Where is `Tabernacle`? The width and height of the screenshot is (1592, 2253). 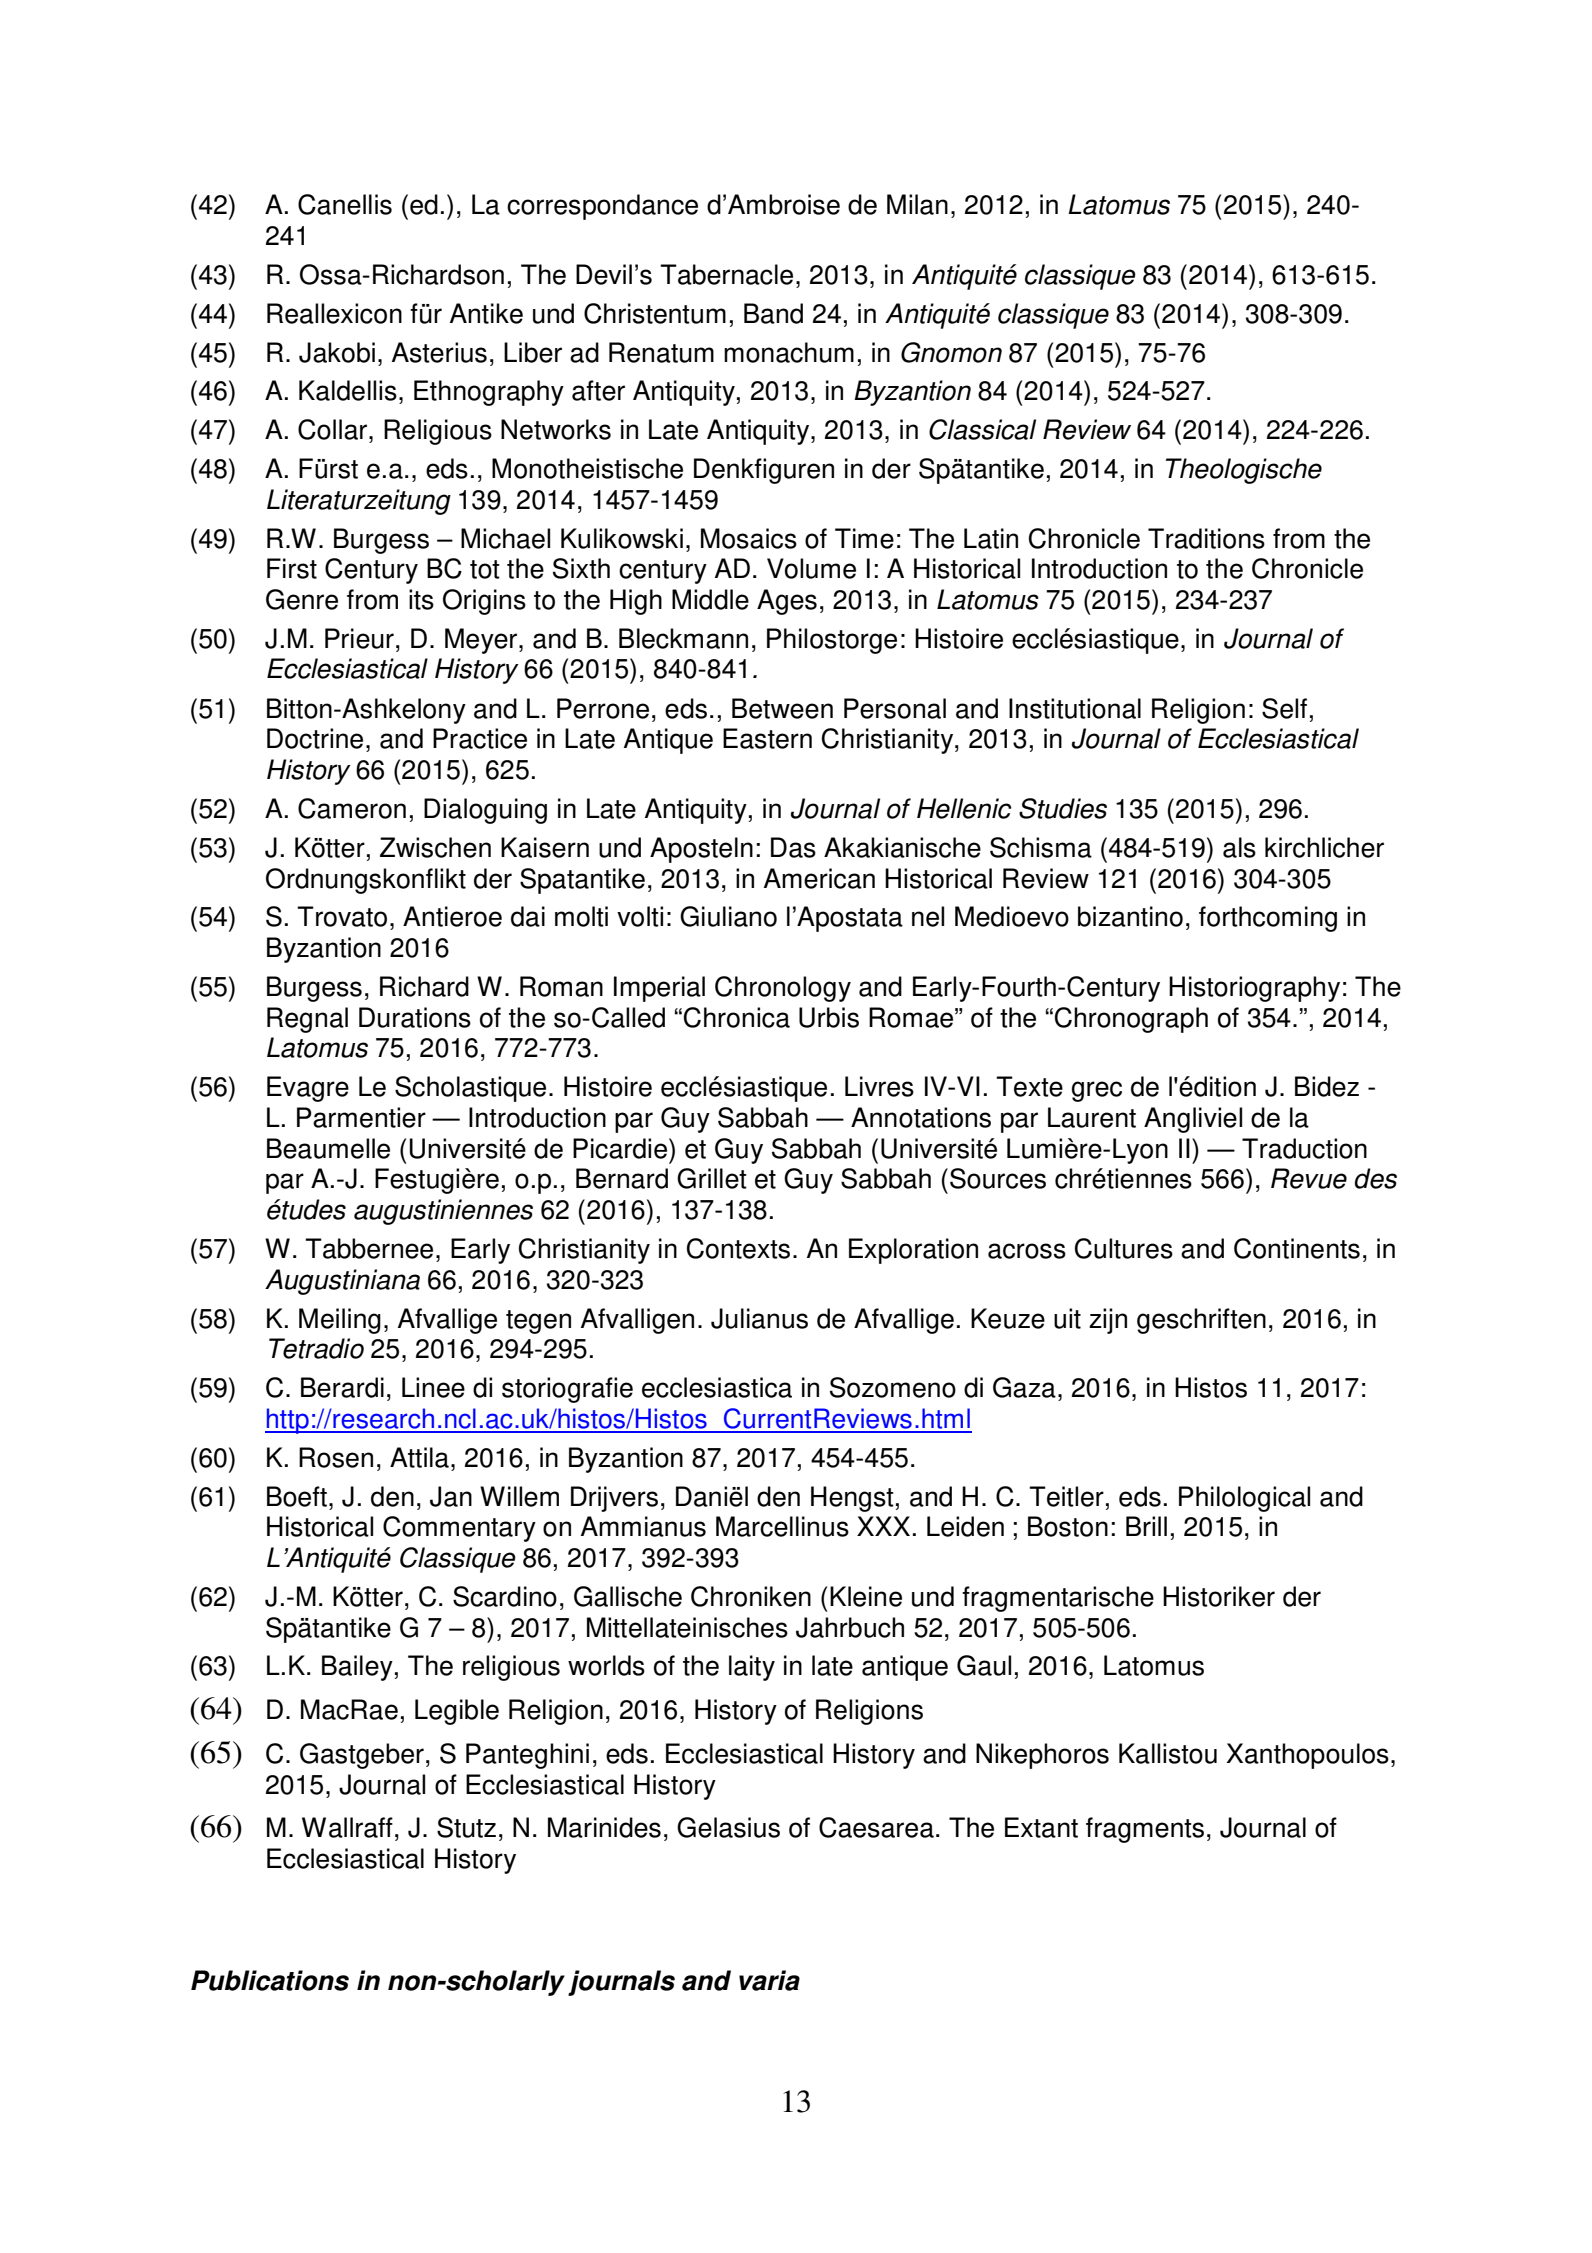 Tabernacle is located at coordinates (726, 274).
